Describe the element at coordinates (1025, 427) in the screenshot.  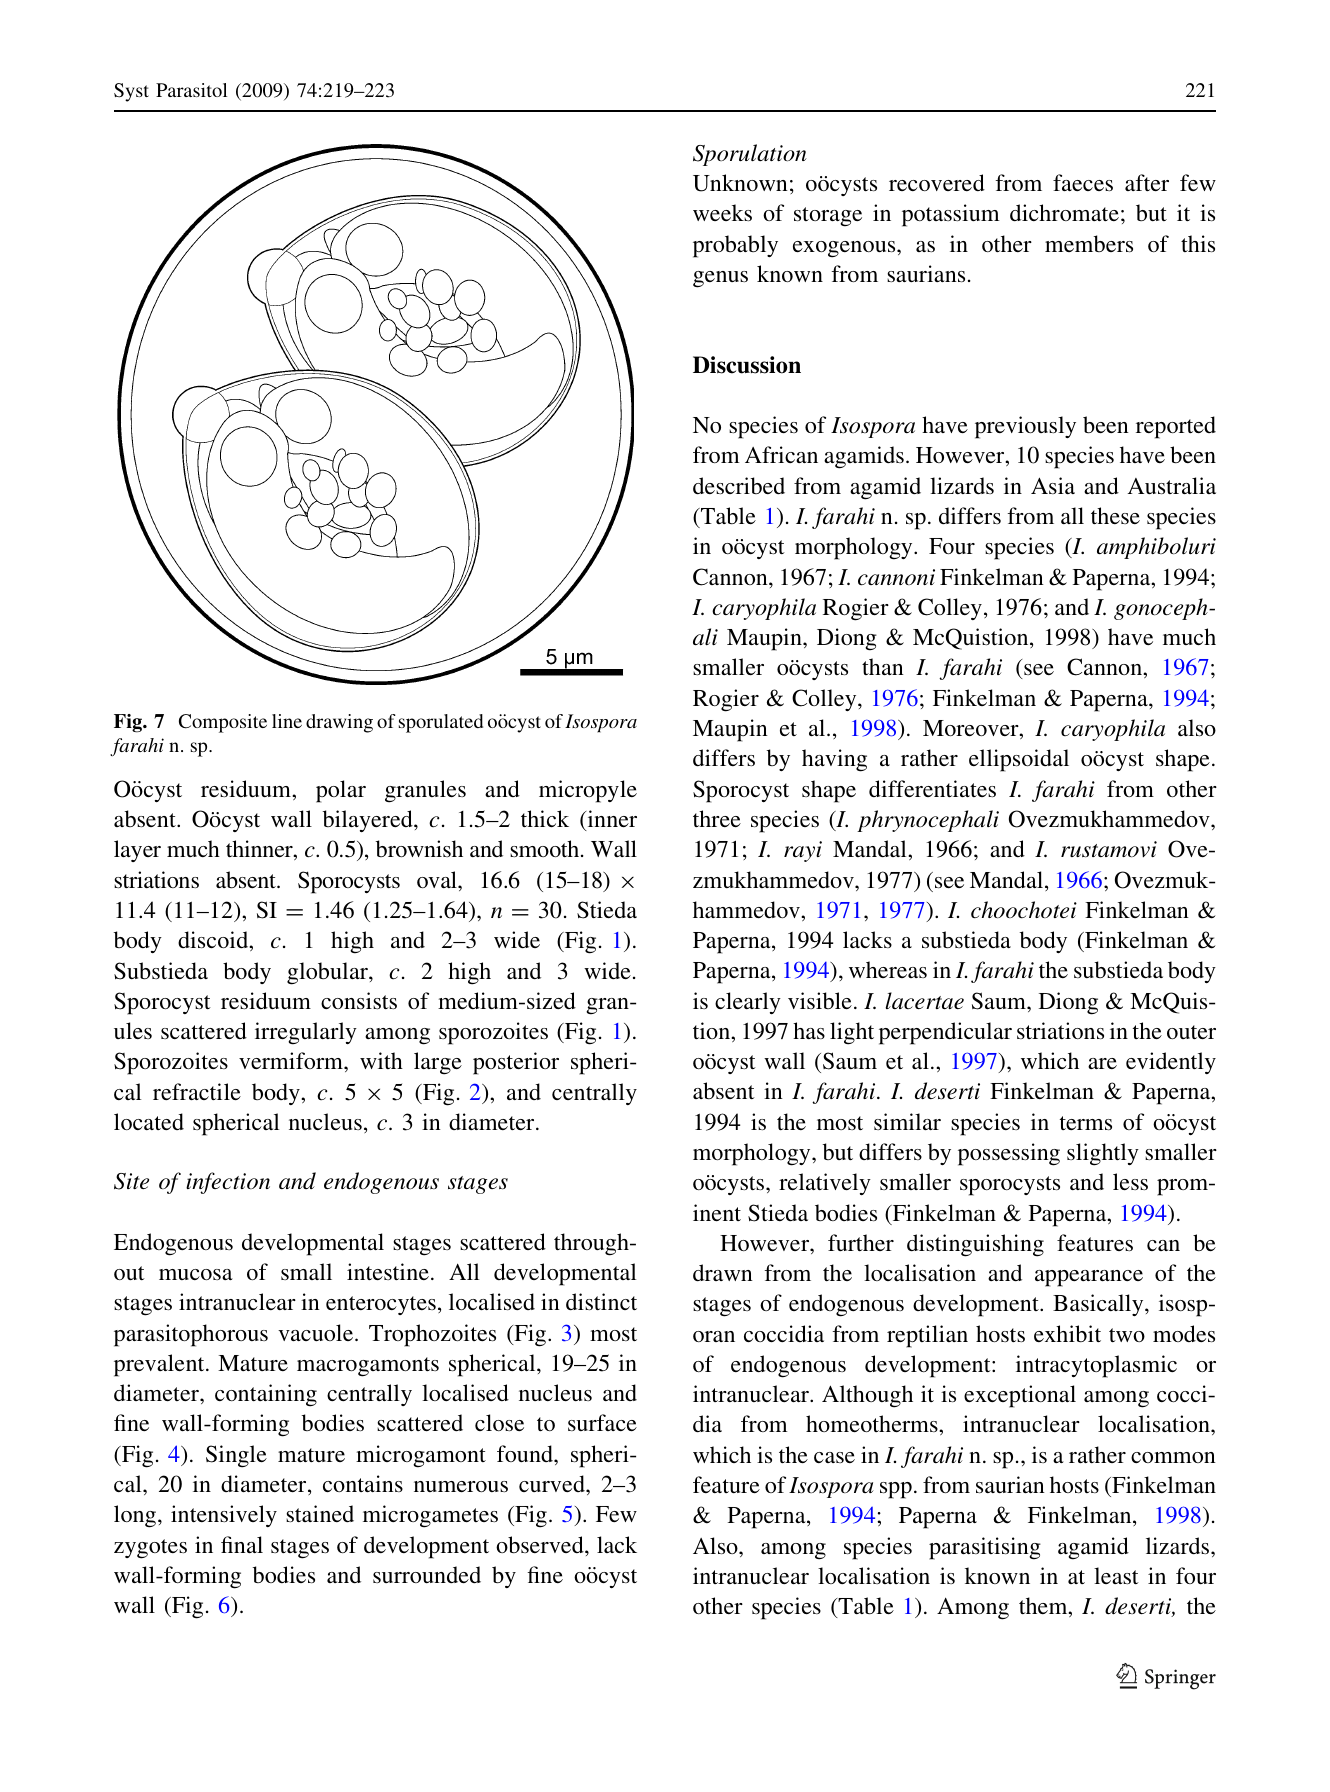
I see `previously` at that location.
